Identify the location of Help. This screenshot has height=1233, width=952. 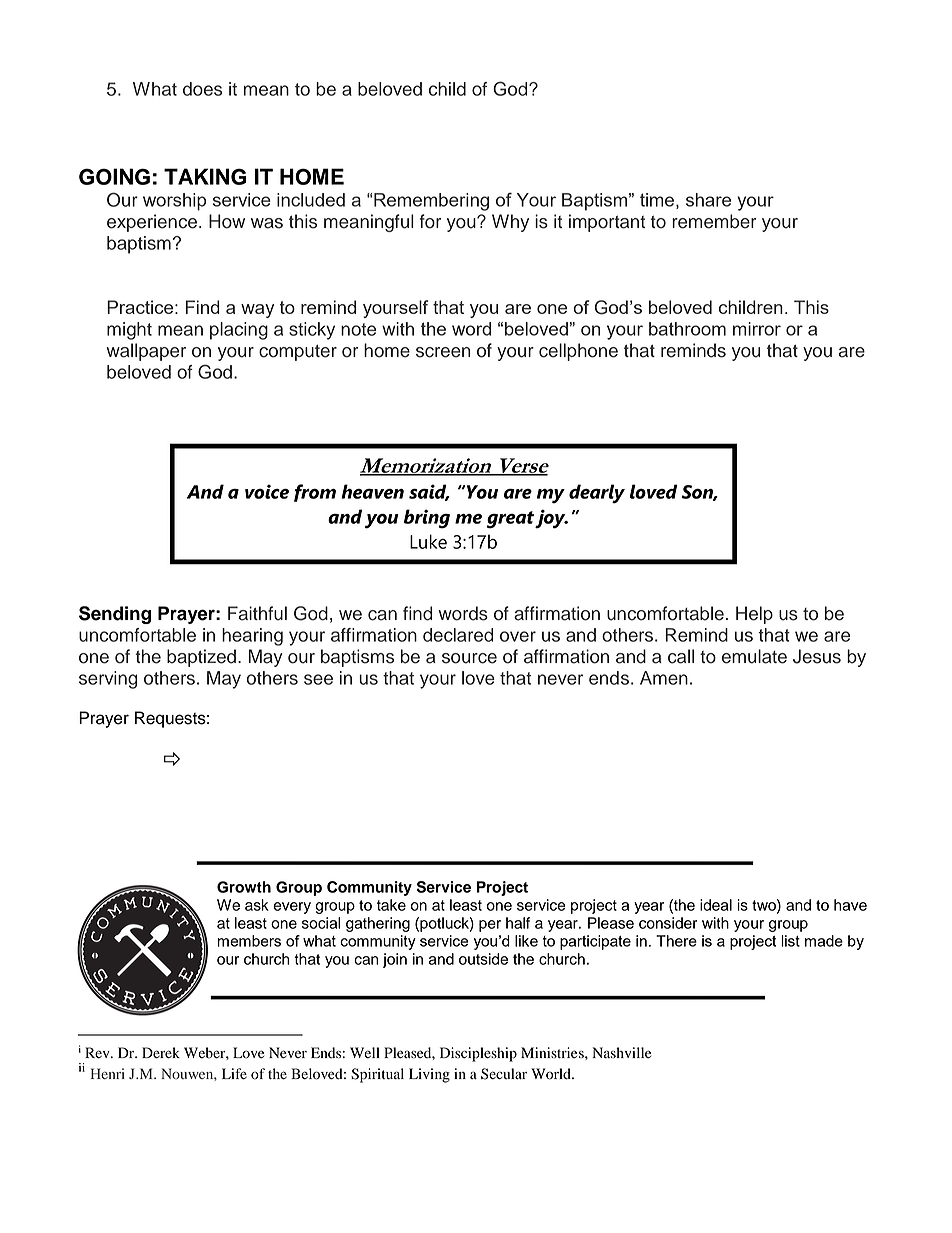
(754, 615).
